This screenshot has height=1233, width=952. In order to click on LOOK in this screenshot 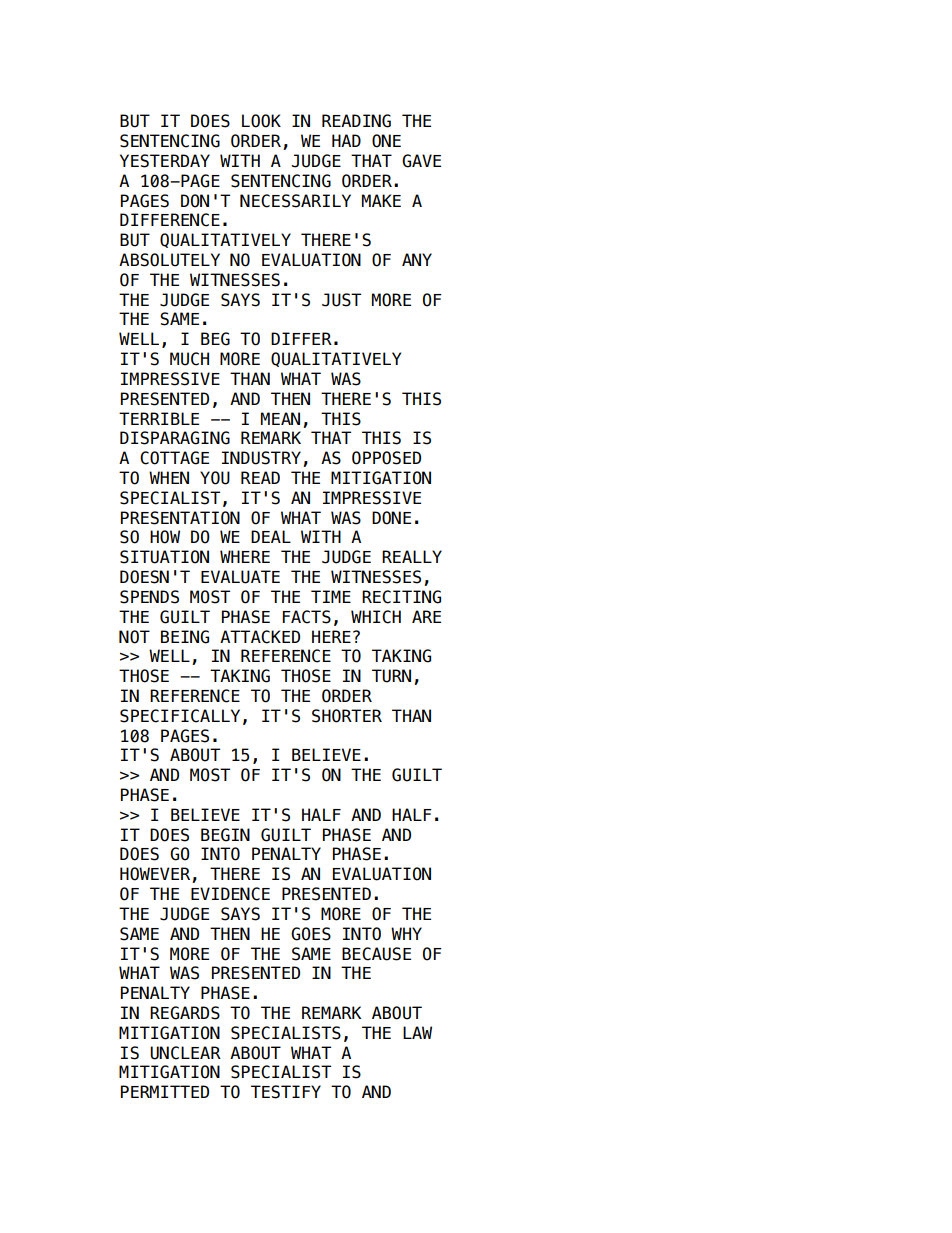, I will do `click(261, 121)`.
